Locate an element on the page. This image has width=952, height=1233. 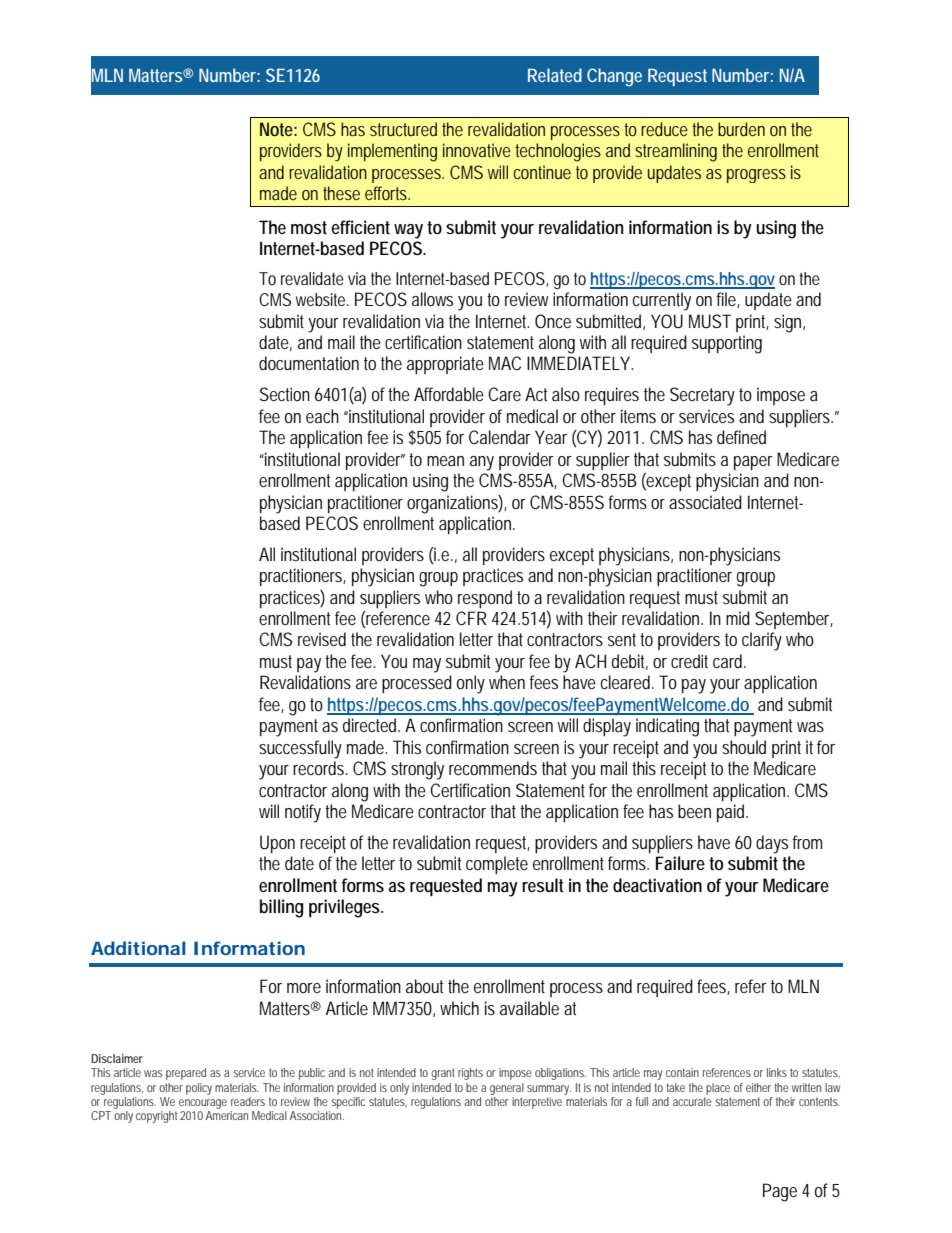
innovative is located at coordinates (477, 150).
